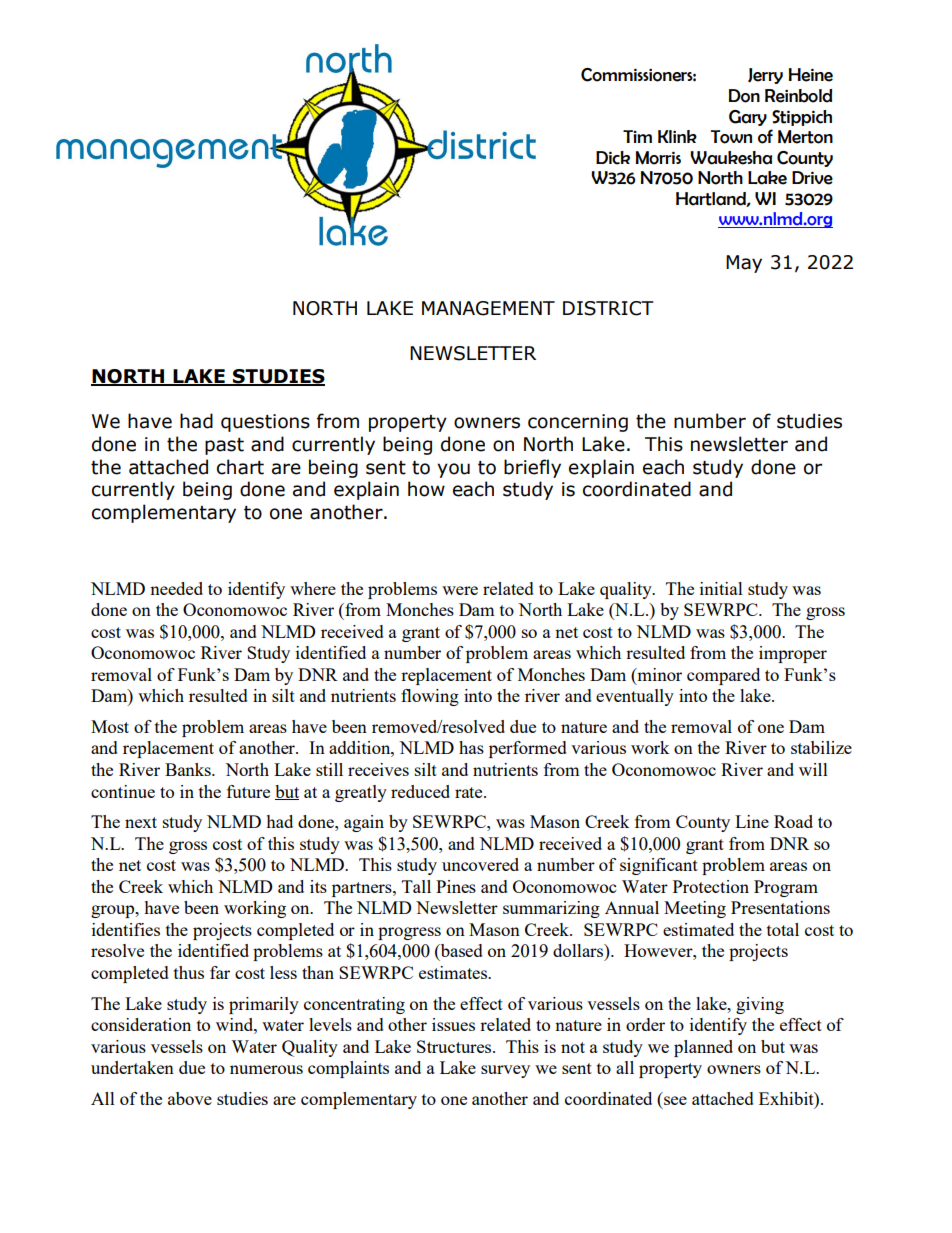 The height and width of the page is (1233, 952). What do you see at coordinates (189, 769) in the page?
I see `Banks` at bounding box center [189, 769].
